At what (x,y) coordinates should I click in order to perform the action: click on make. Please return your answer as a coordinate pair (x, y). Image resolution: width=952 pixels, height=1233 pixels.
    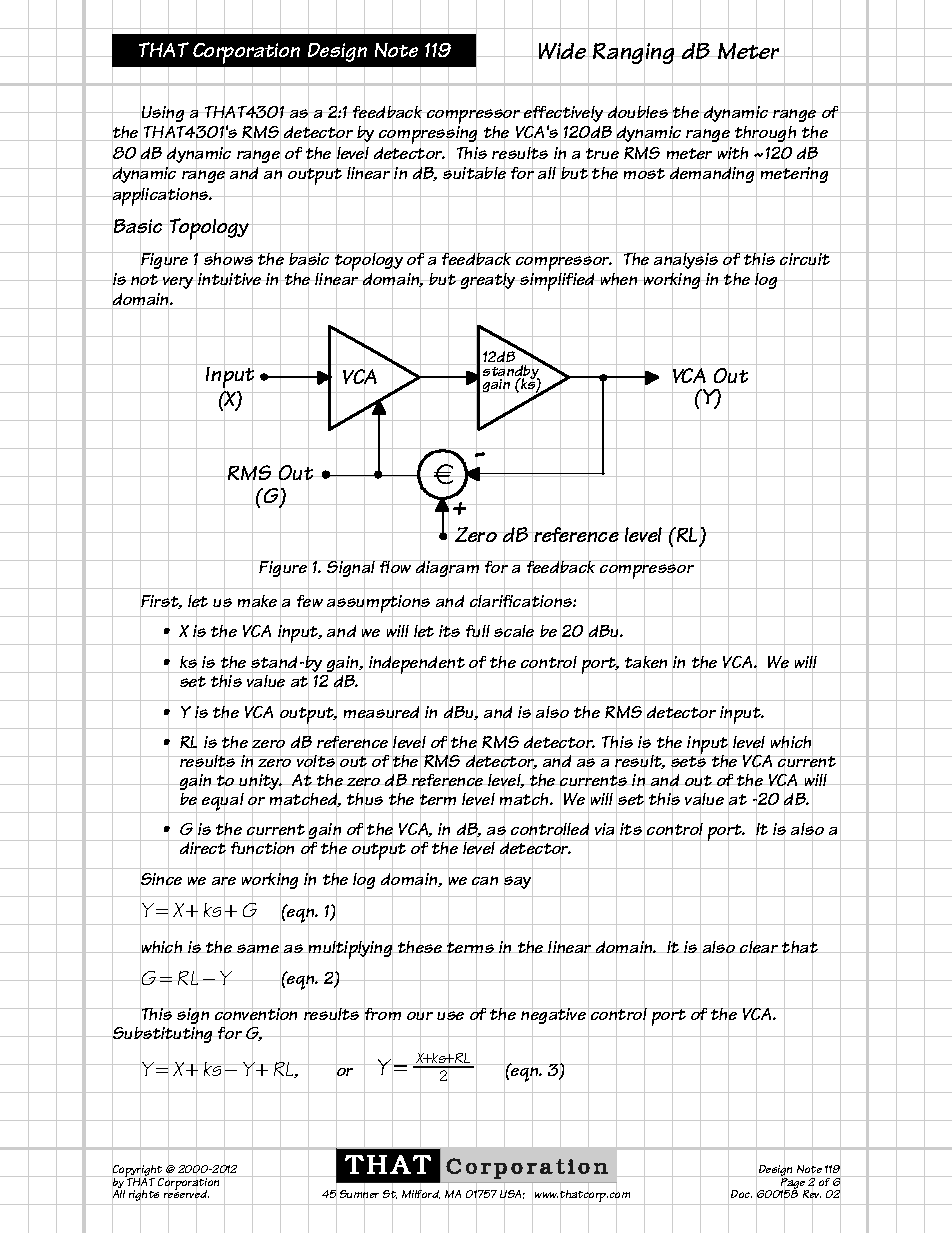
    Looking at the image, I should click on (257, 601).
